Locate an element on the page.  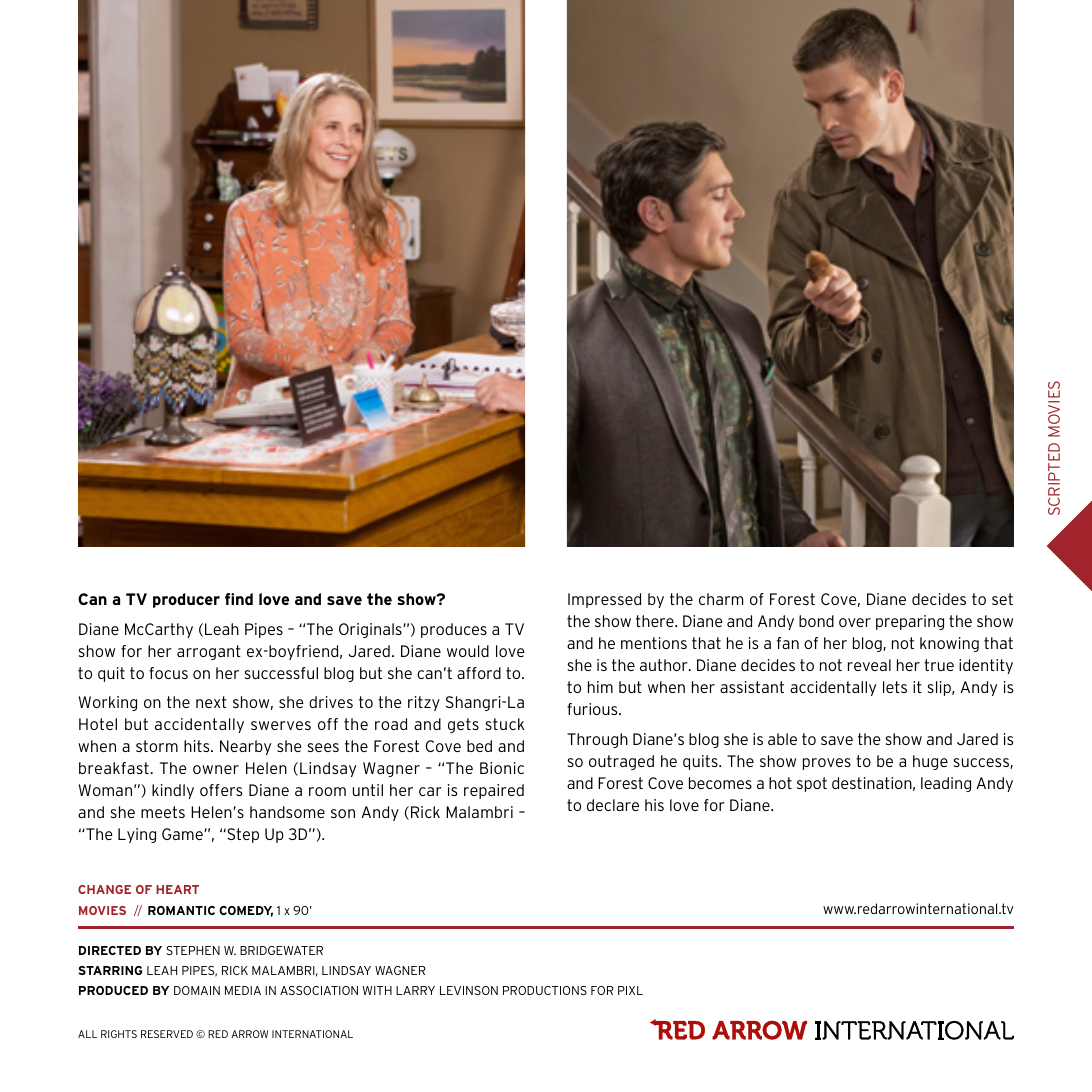
Impressed is located at coordinates (604, 600).
